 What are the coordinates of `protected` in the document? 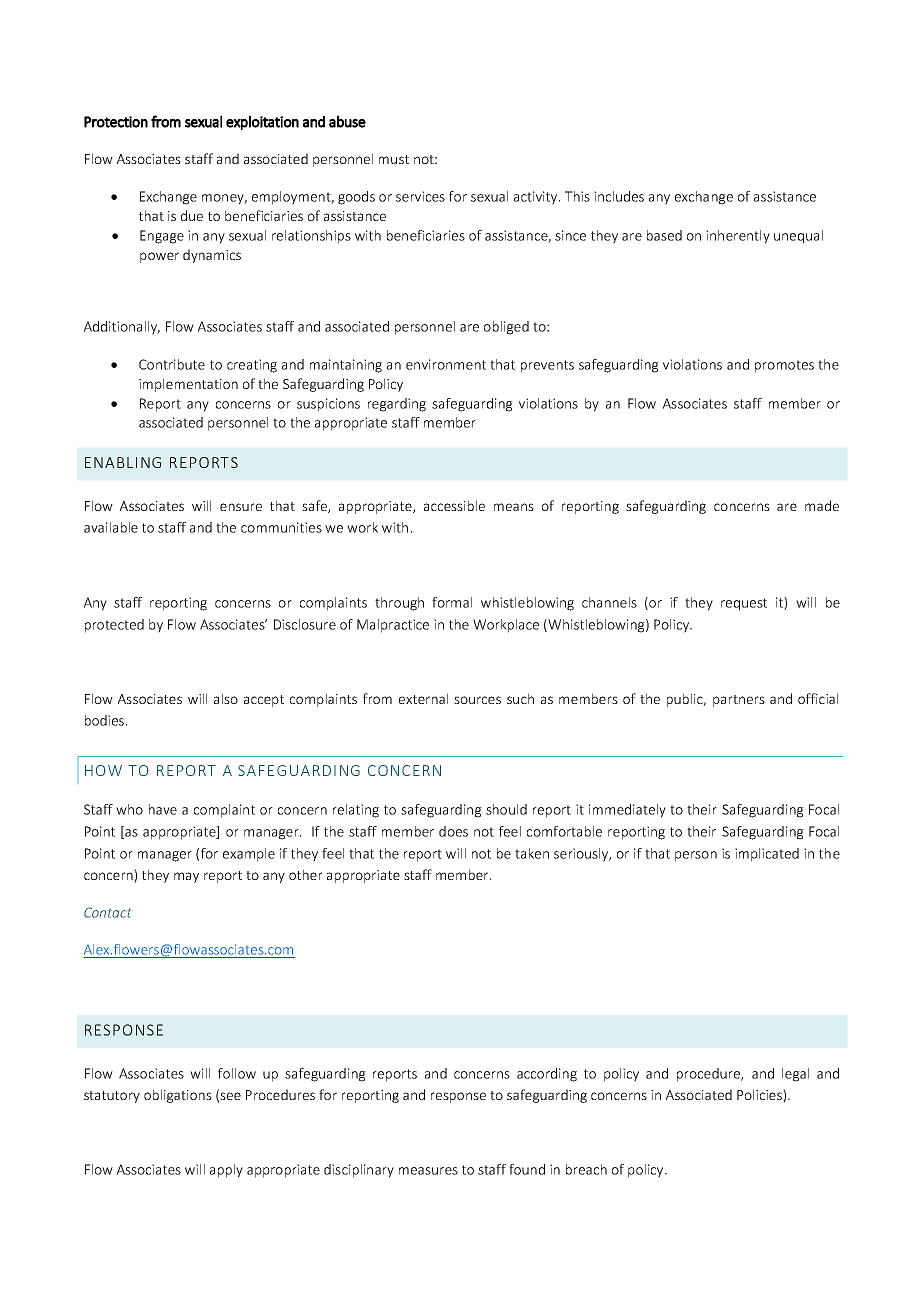 It's located at (114, 626).
